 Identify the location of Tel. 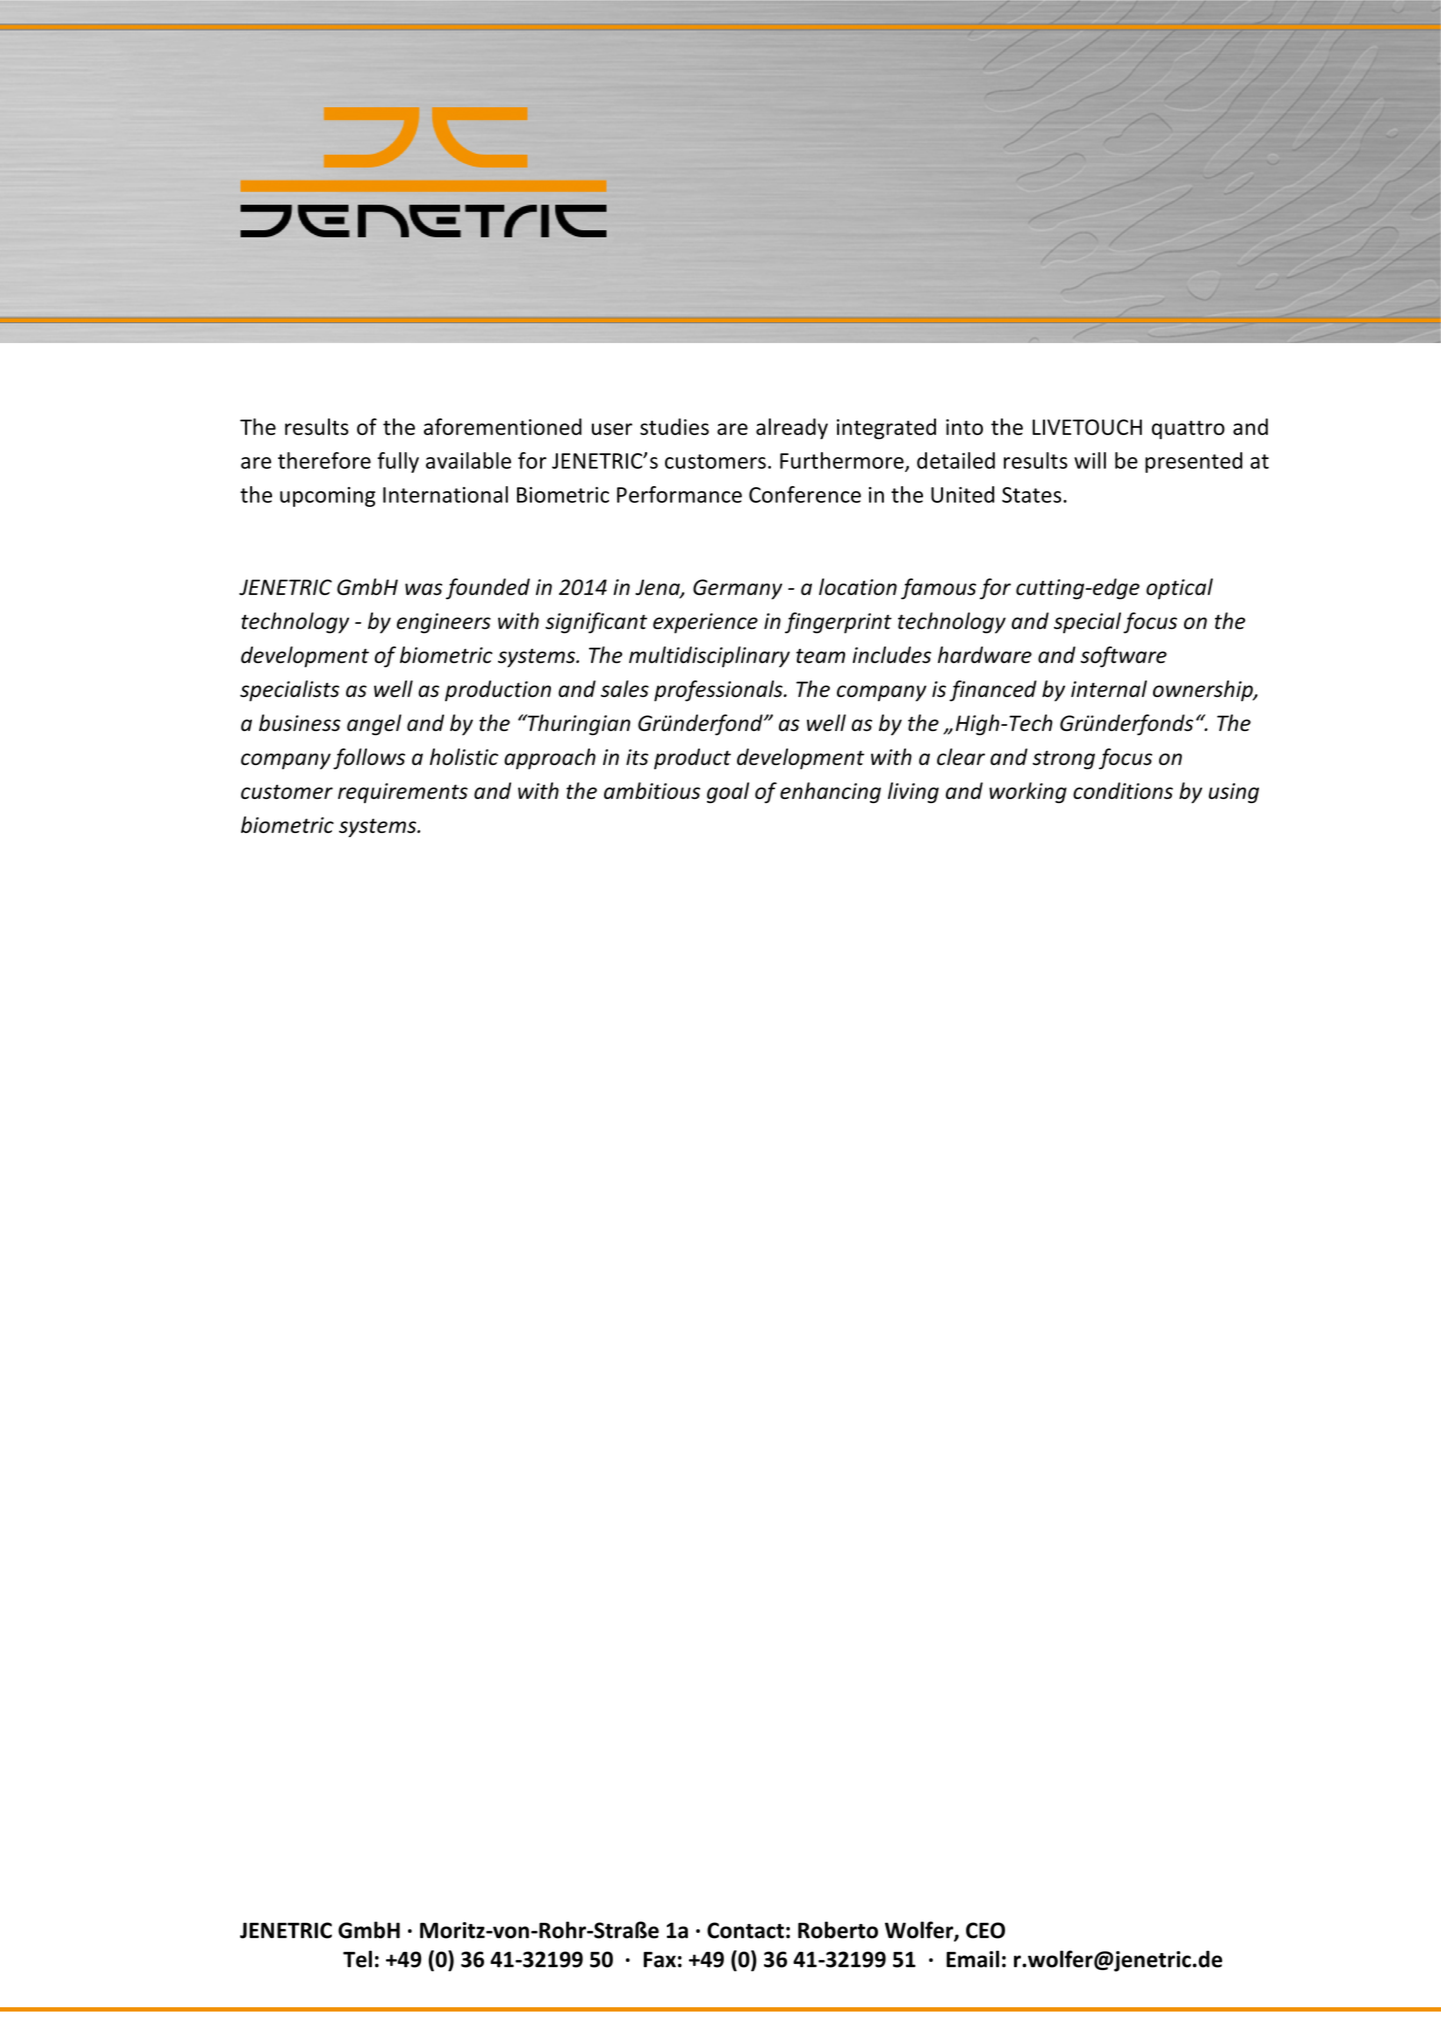
(357, 1959).
